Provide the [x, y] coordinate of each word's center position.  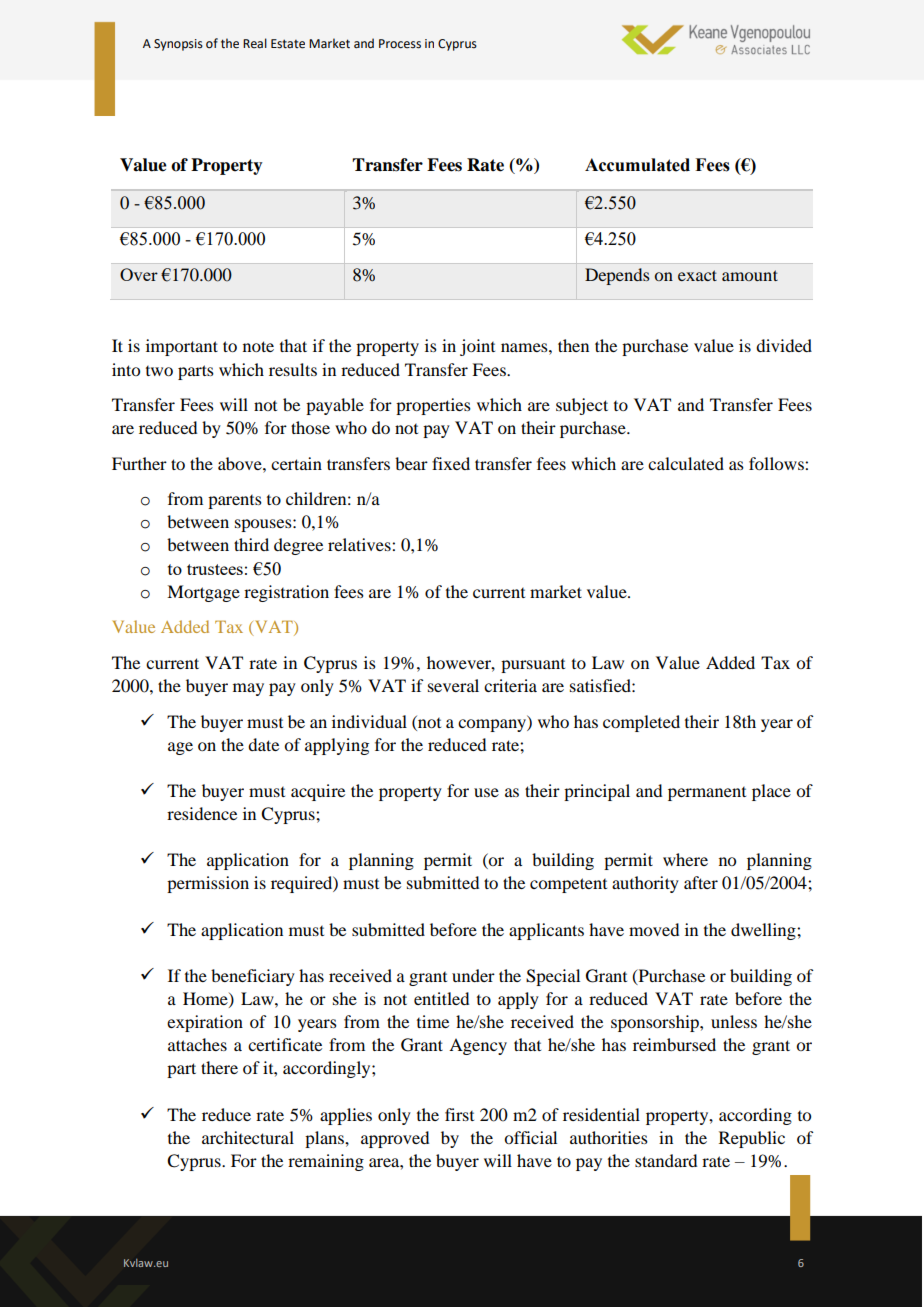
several [453, 685]
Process [400, 44]
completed [641, 723]
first [459, 1114]
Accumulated [637, 165]
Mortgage [203, 593]
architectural [248, 1137]
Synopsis [178, 45]
